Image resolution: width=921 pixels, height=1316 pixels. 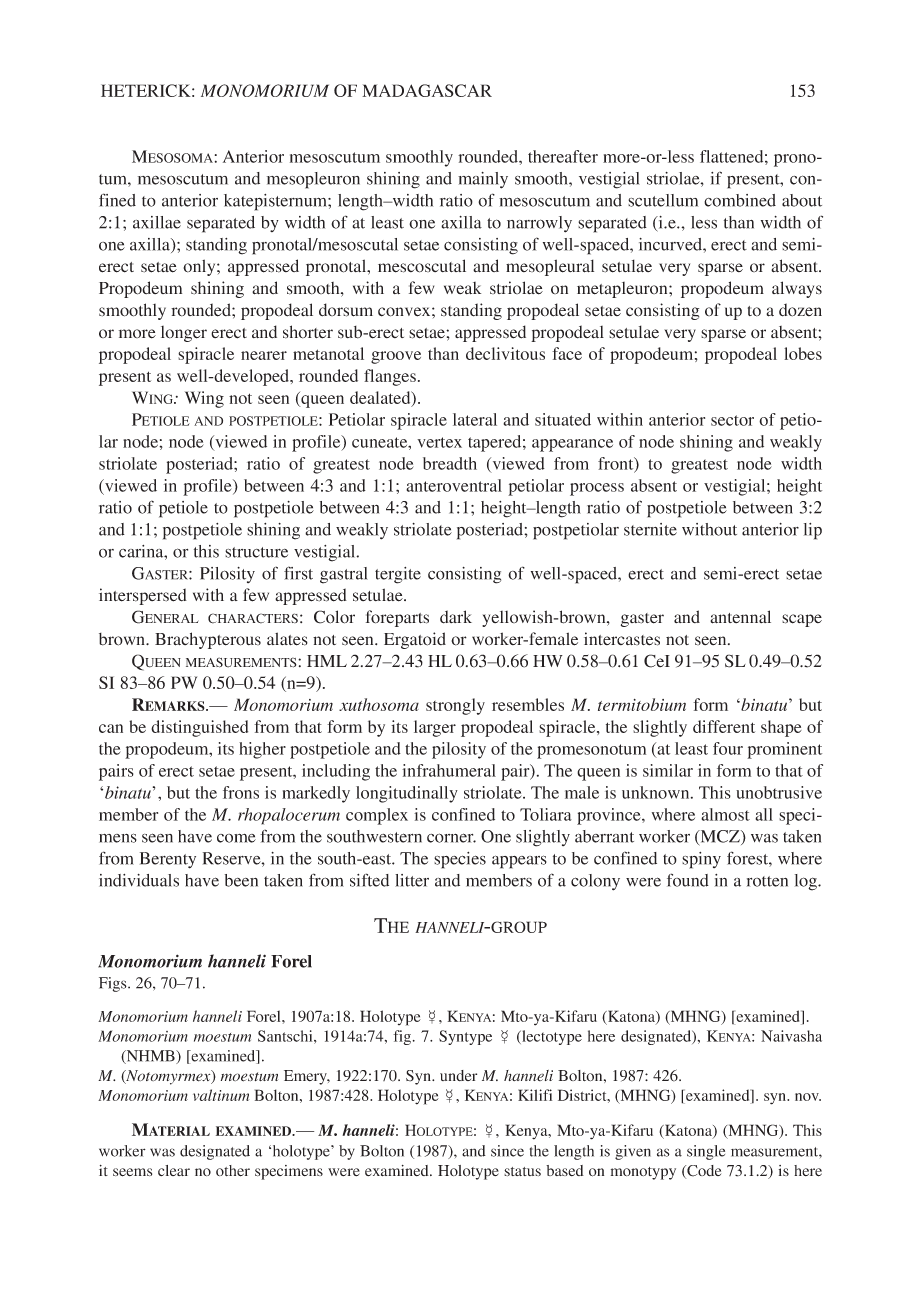 What do you see at coordinates (475, 419) in the screenshot?
I see `lateral` at bounding box center [475, 419].
